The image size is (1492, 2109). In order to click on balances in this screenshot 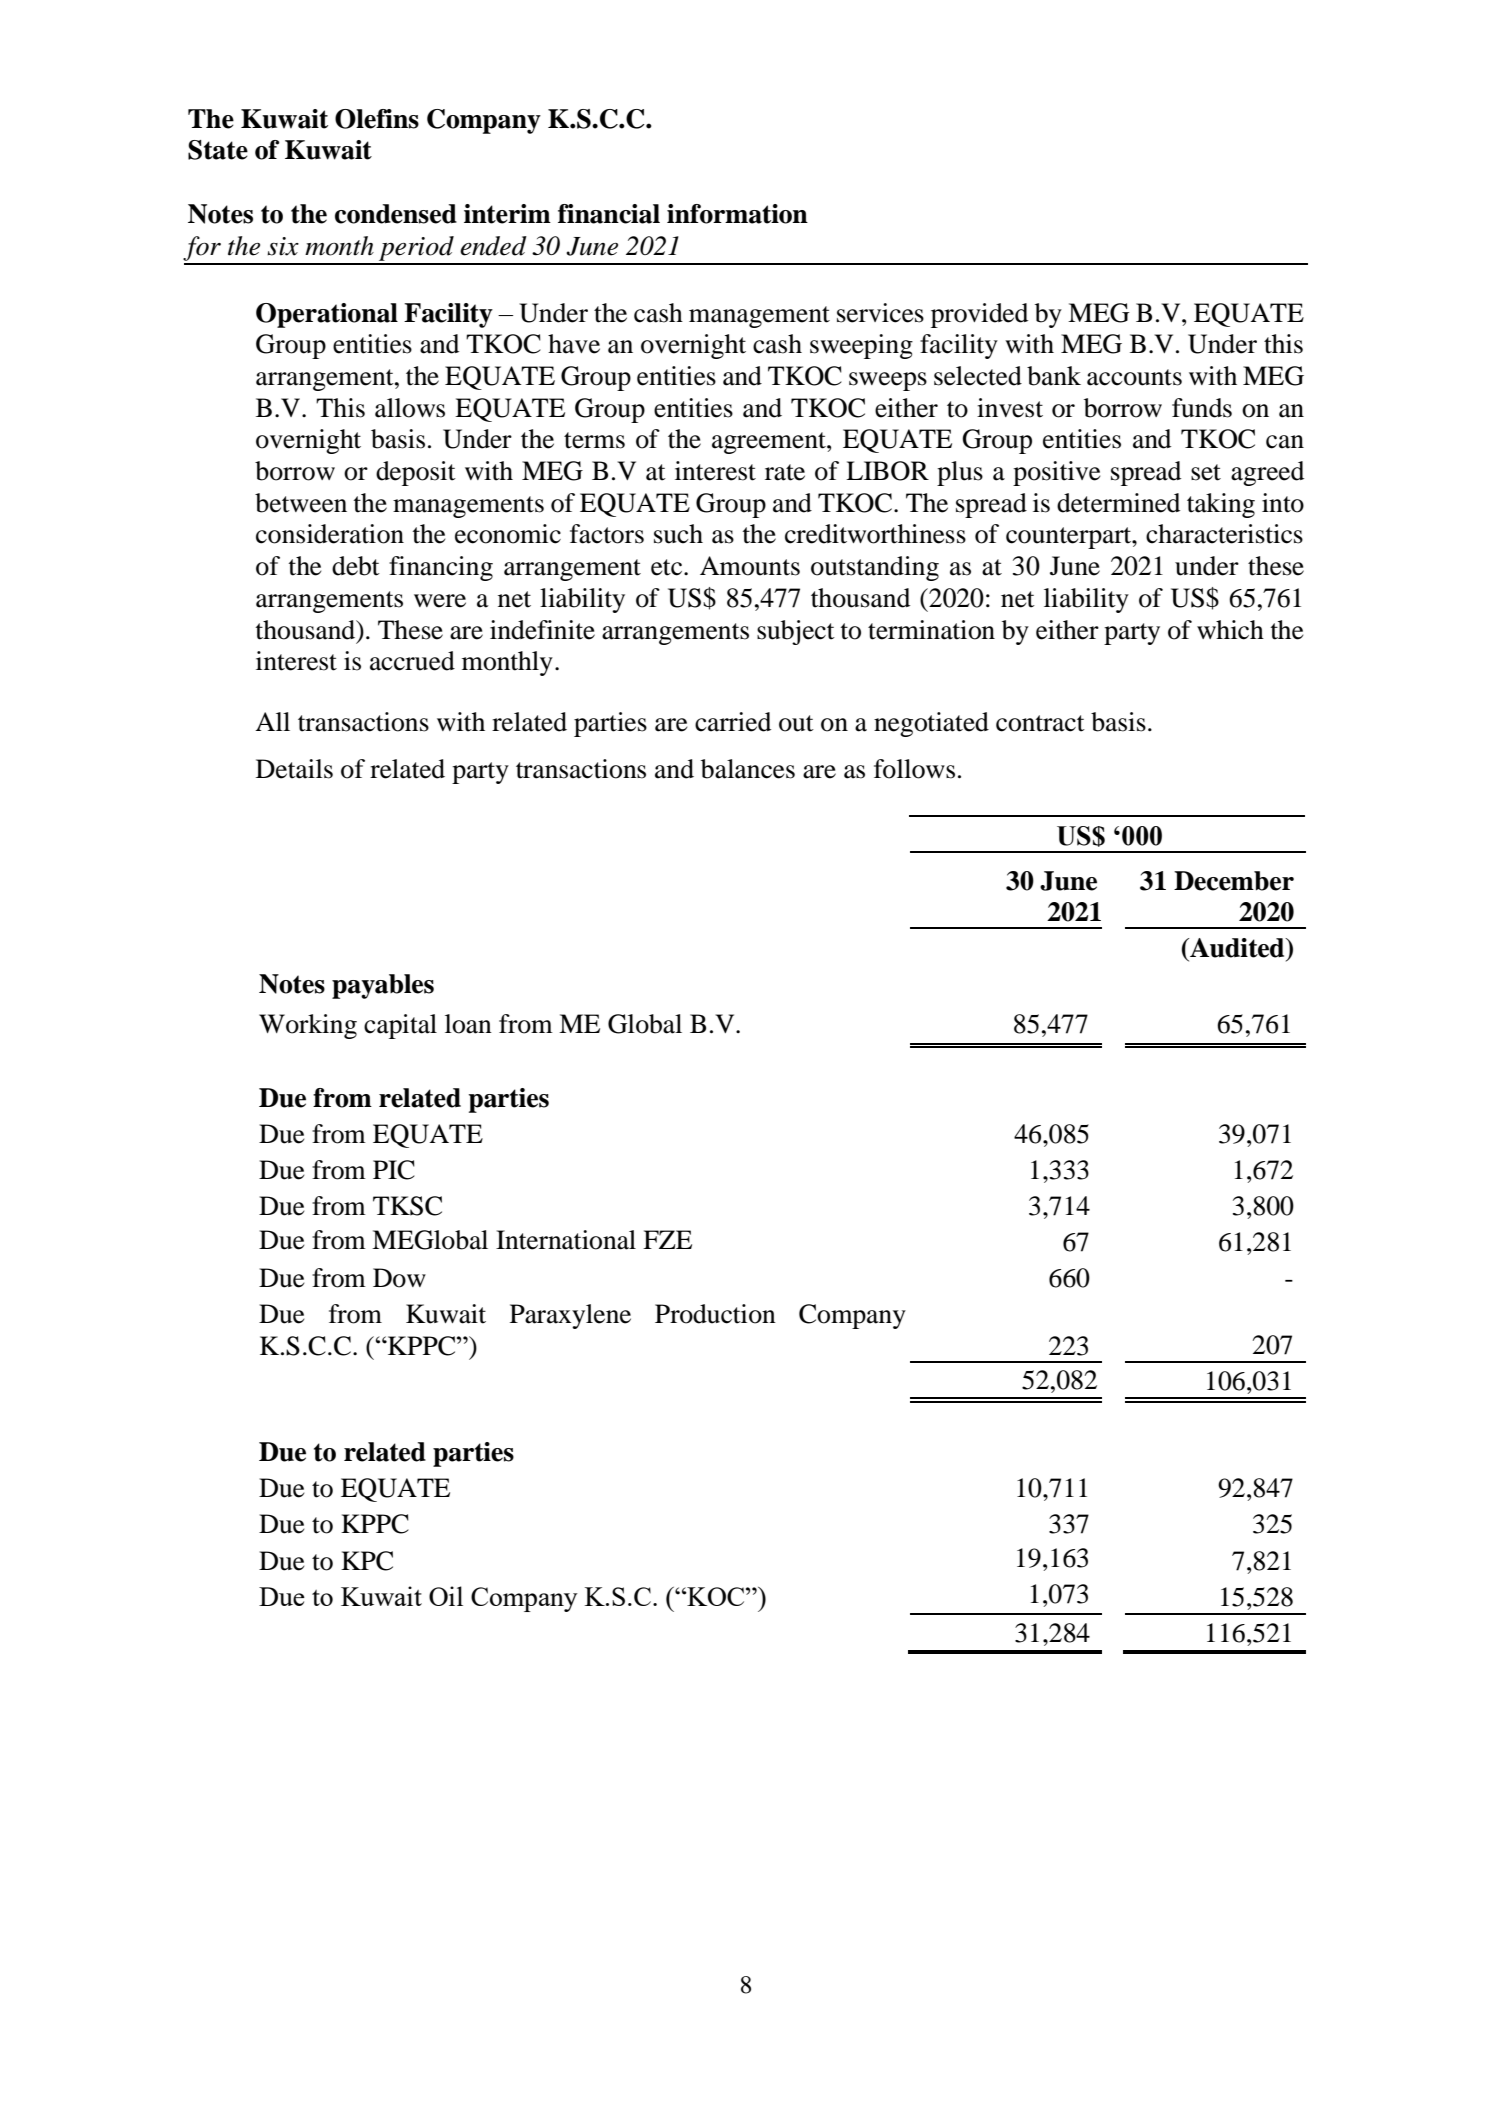, I will do `click(748, 769)`.
